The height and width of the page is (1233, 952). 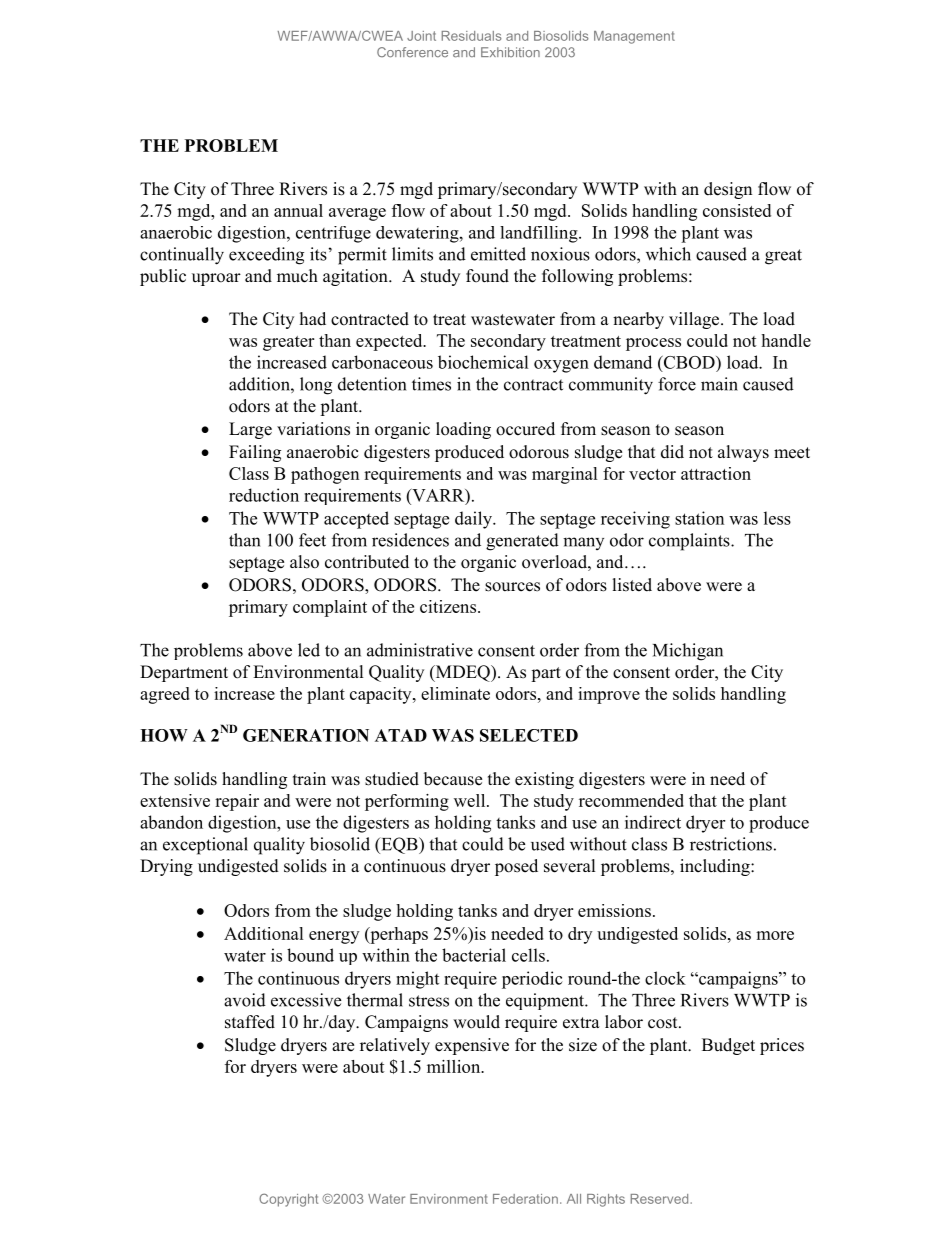 What do you see at coordinates (298, 210) in the page?
I see `annual` at bounding box center [298, 210].
